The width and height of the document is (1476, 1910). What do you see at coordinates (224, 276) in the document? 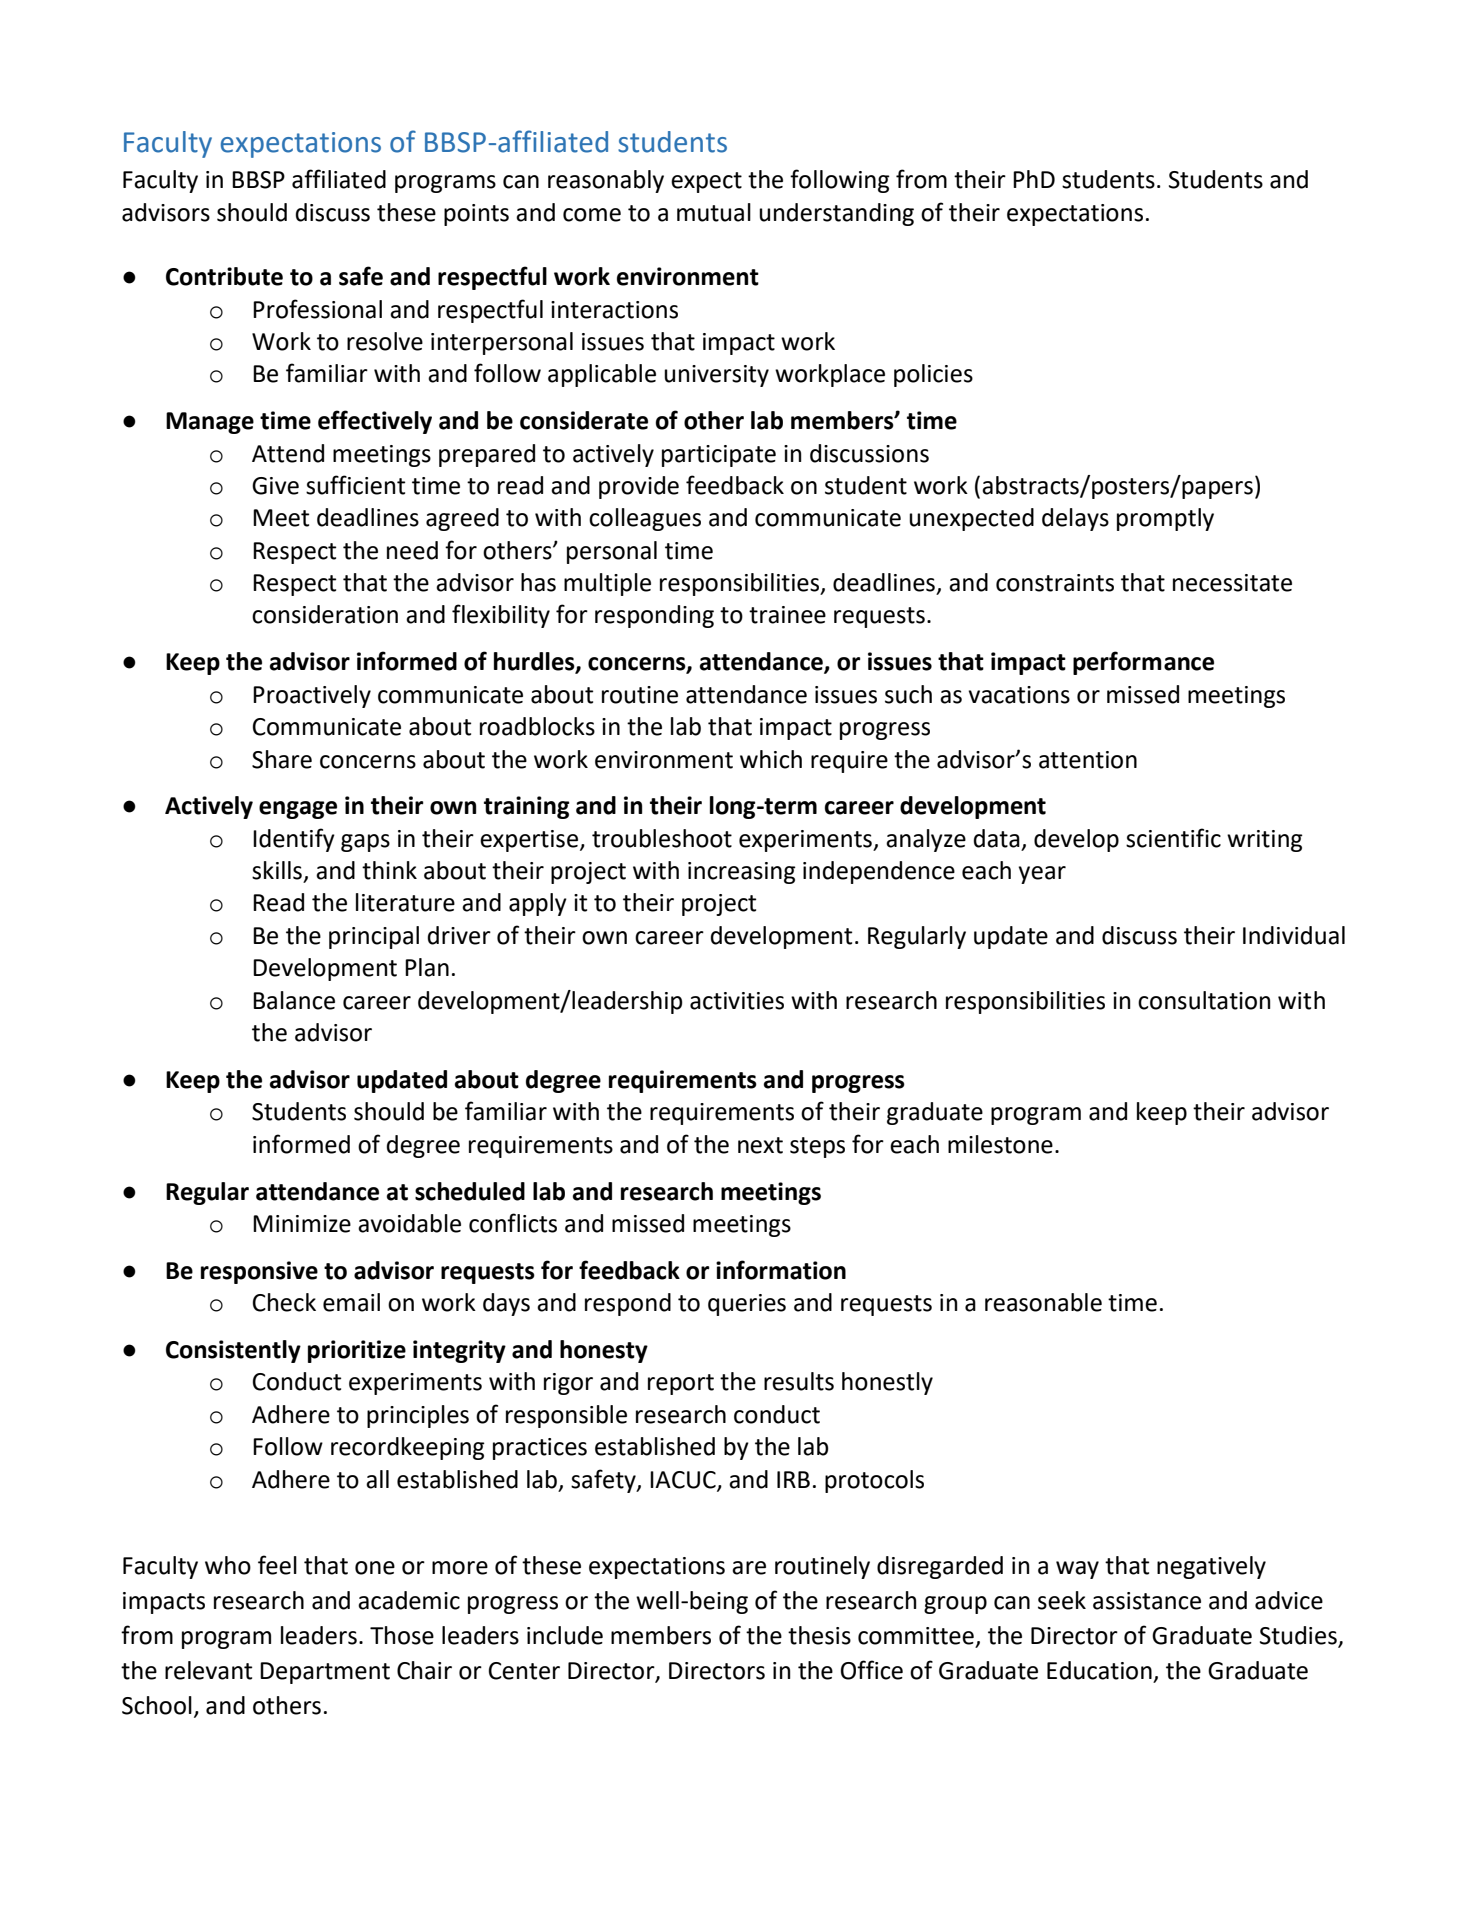
I see `Contribute` at bounding box center [224, 276].
